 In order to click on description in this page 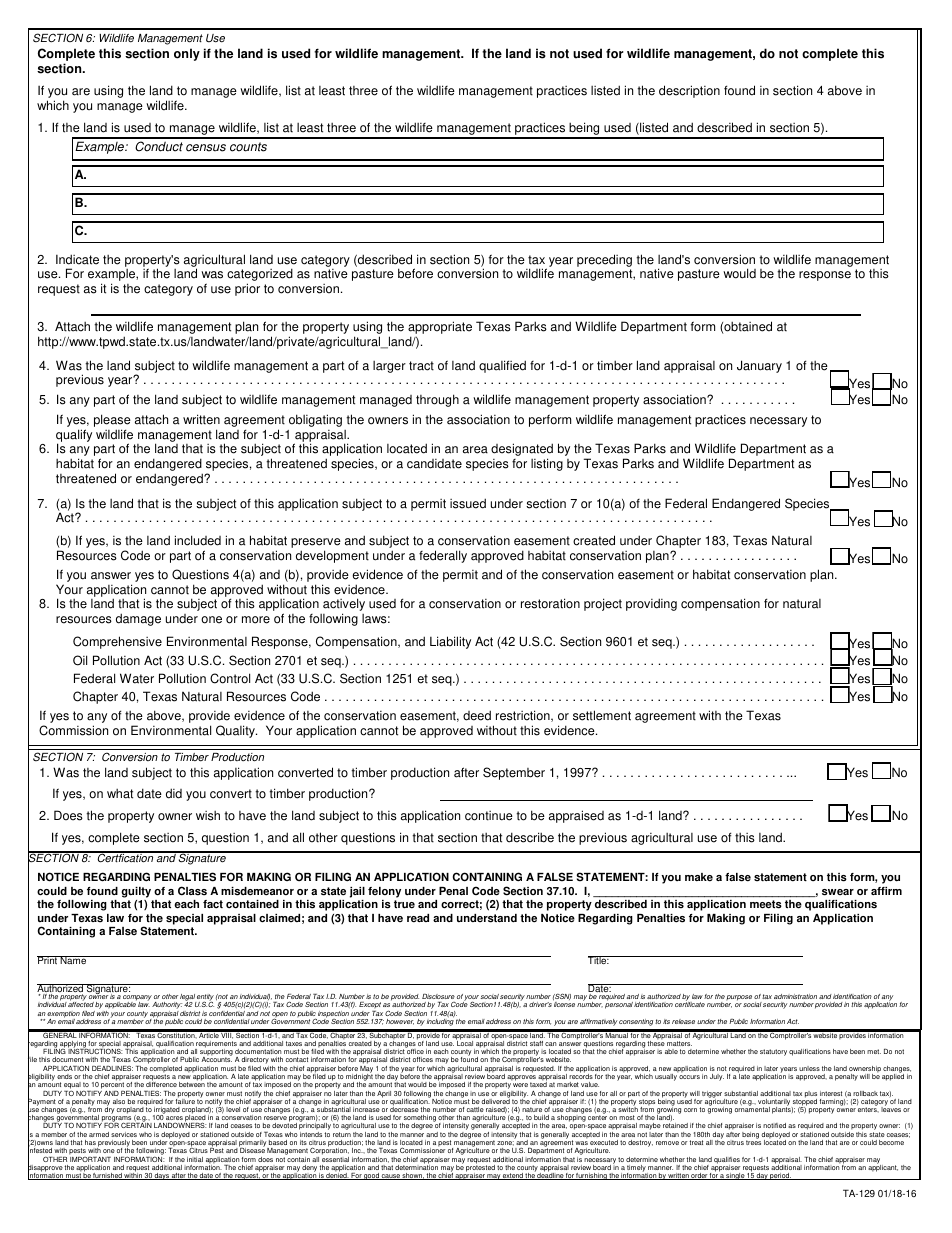, I will do `click(689, 91)`.
